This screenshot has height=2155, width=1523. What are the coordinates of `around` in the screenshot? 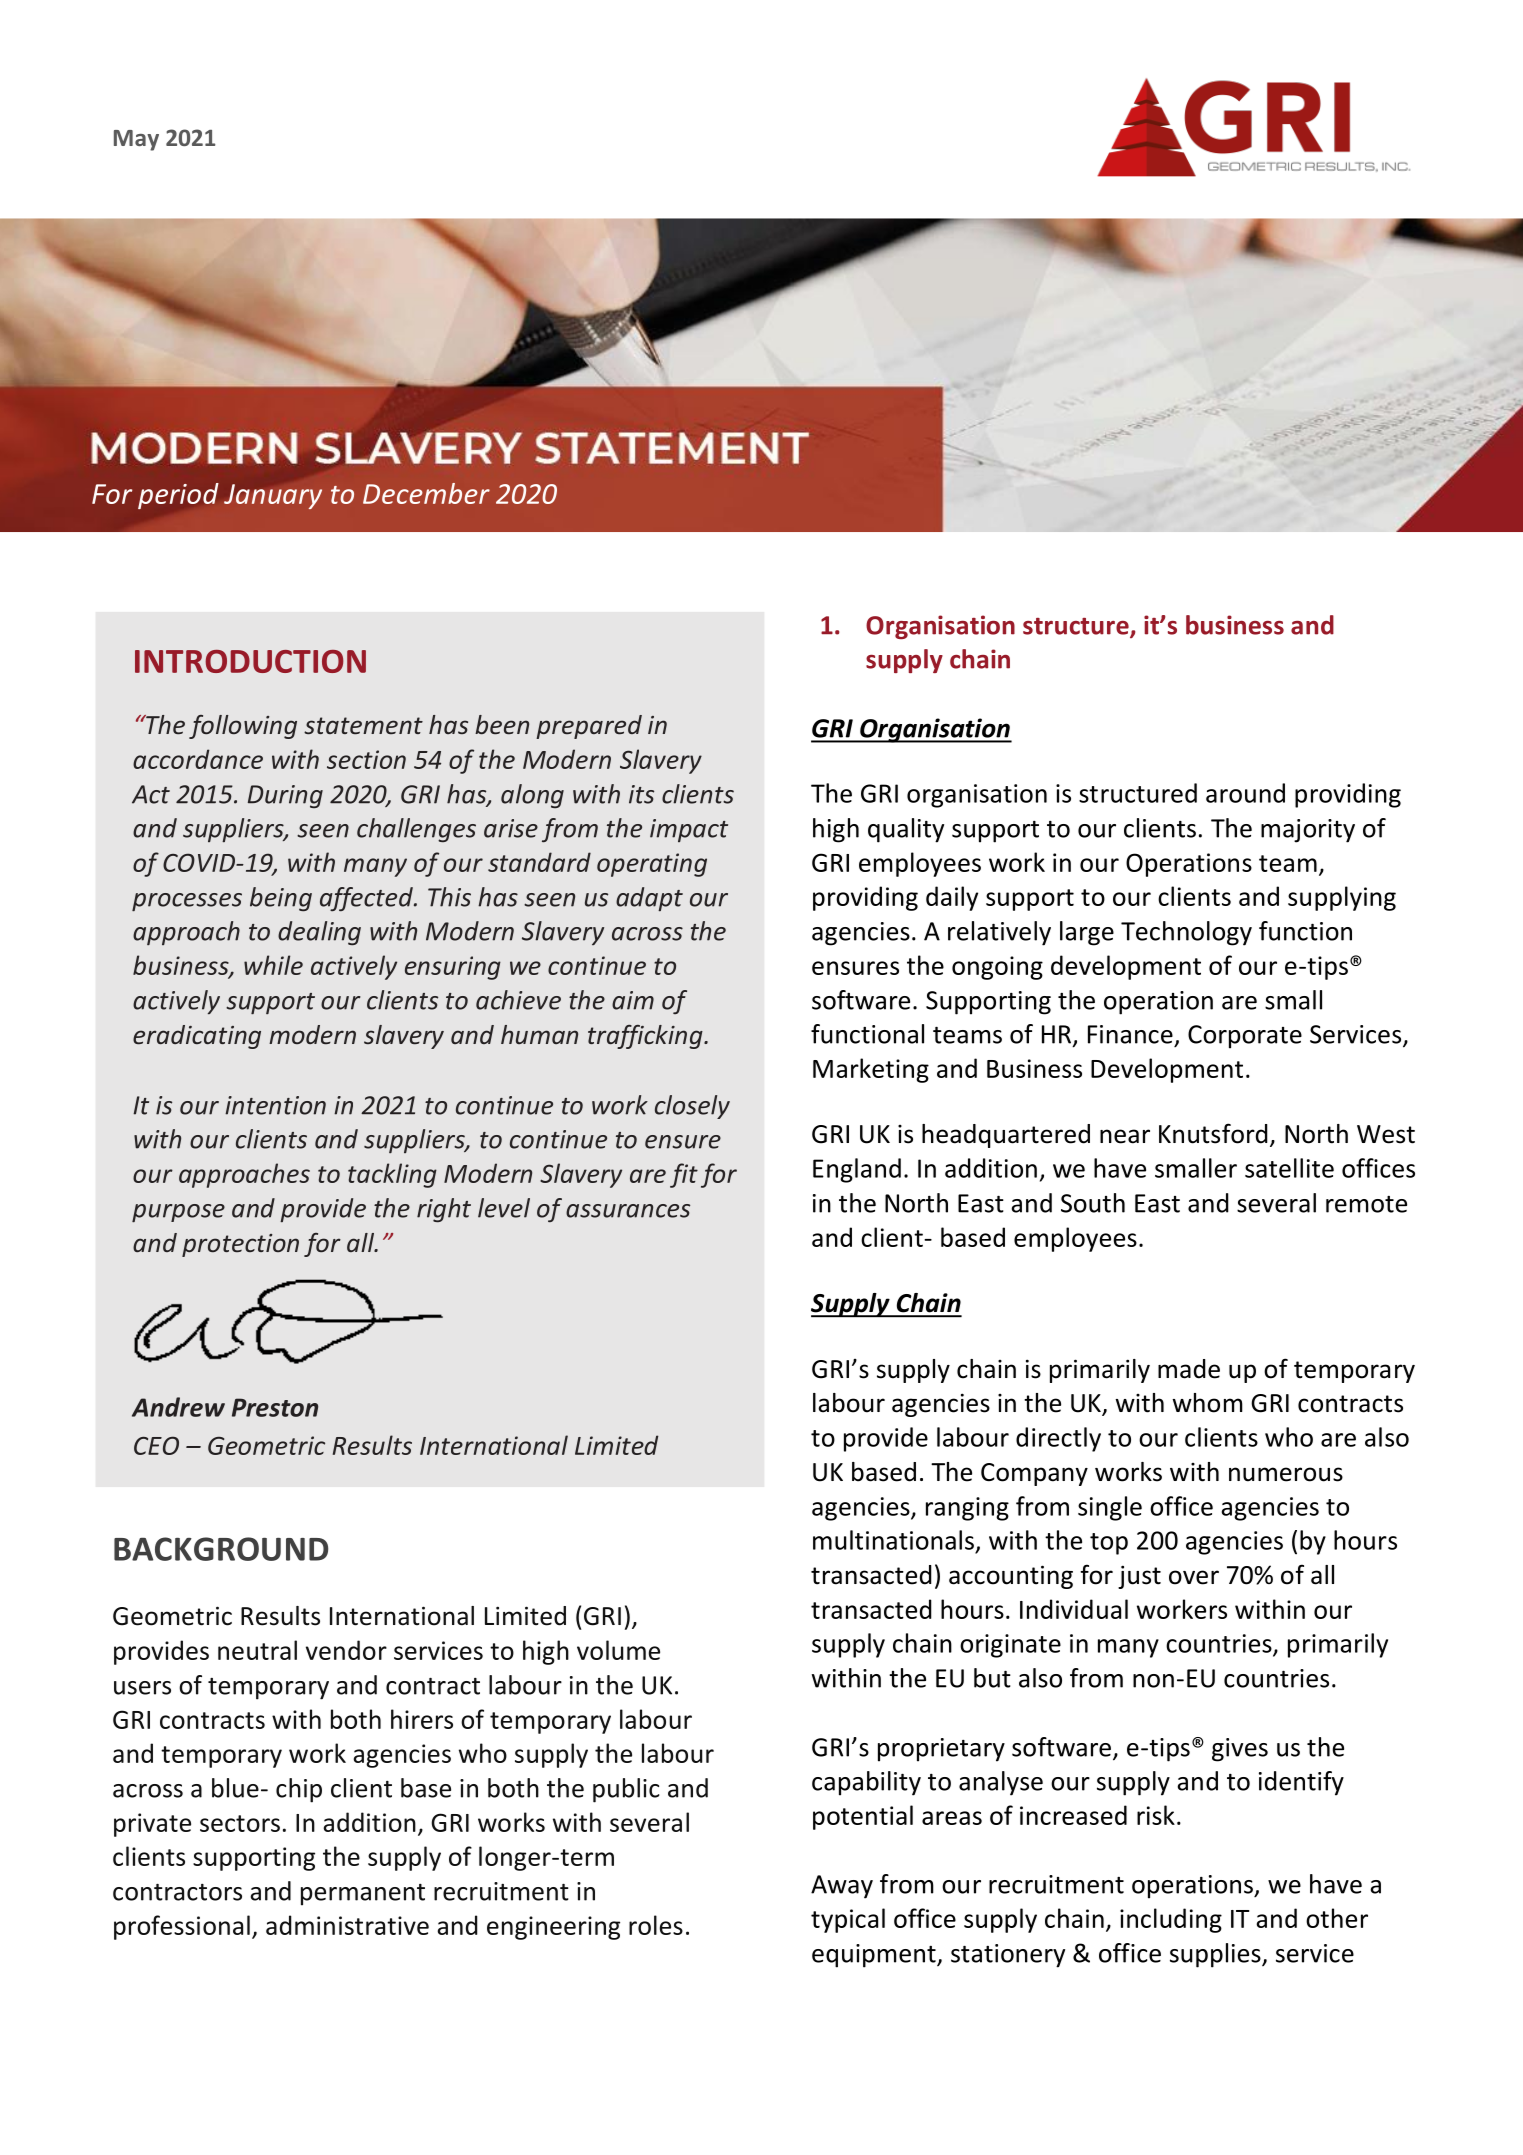 It's located at (1245, 793).
